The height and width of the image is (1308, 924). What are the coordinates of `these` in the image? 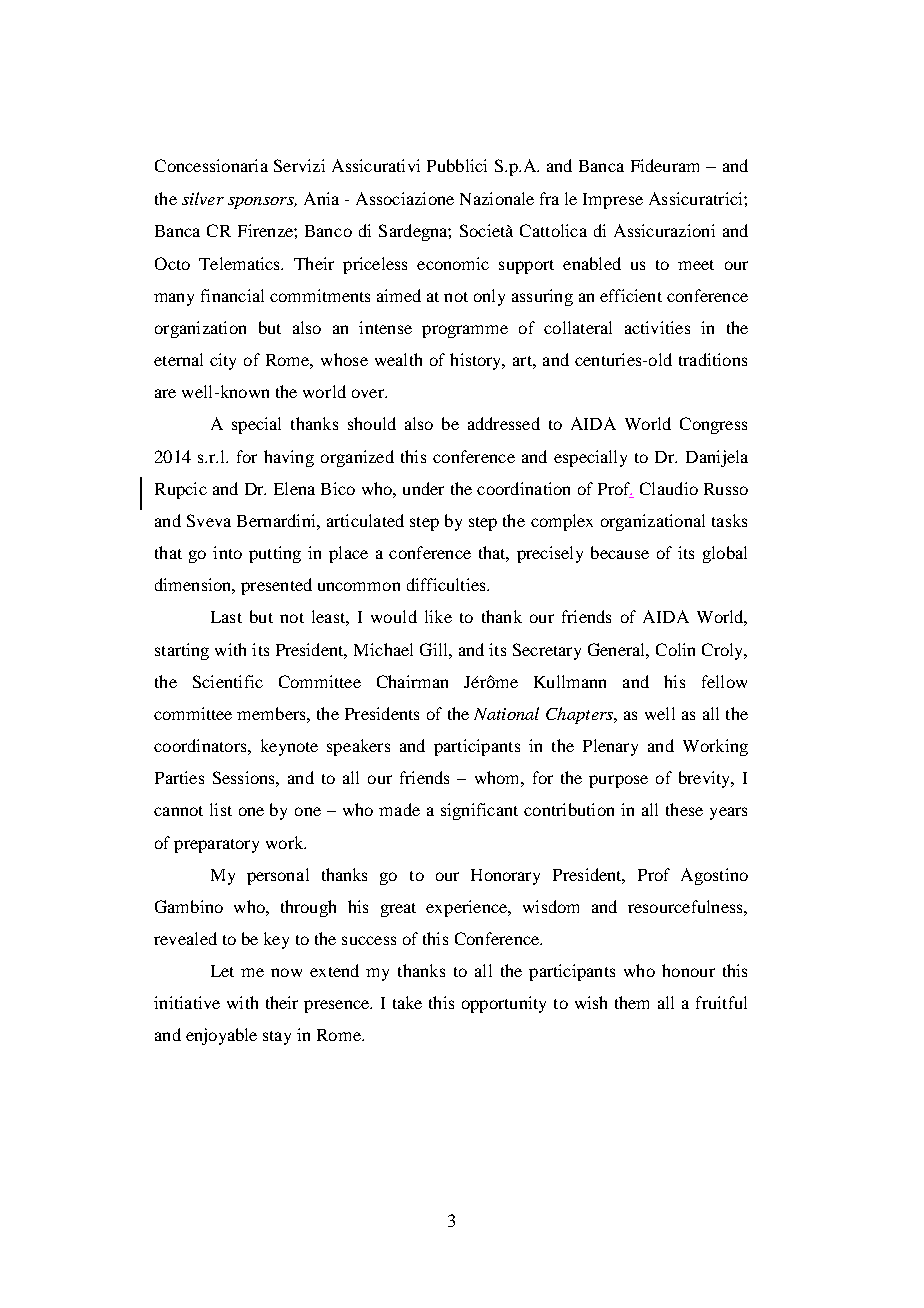 It's located at (684, 809).
